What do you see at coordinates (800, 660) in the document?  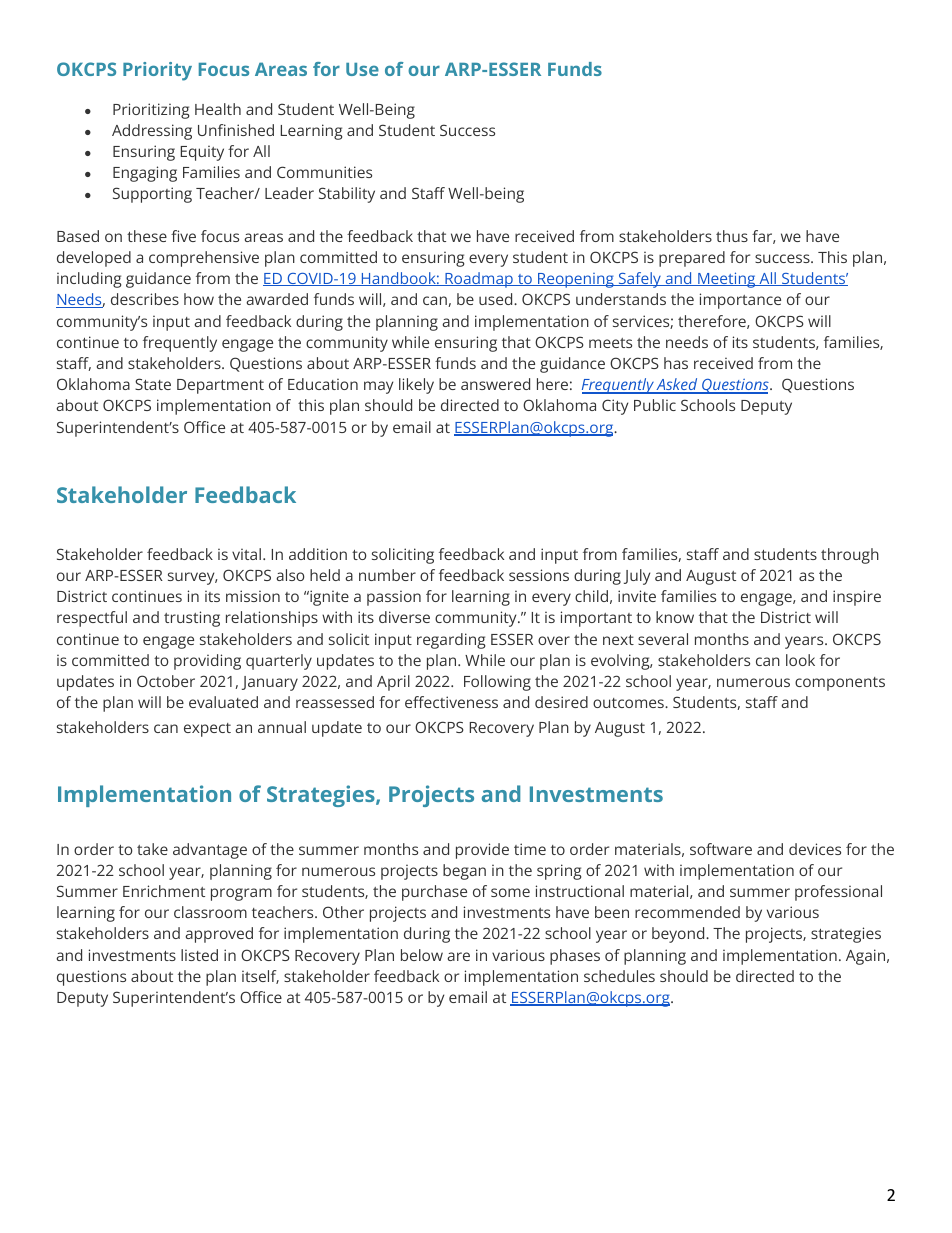 I see `look` at bounding box center [800, 660].
